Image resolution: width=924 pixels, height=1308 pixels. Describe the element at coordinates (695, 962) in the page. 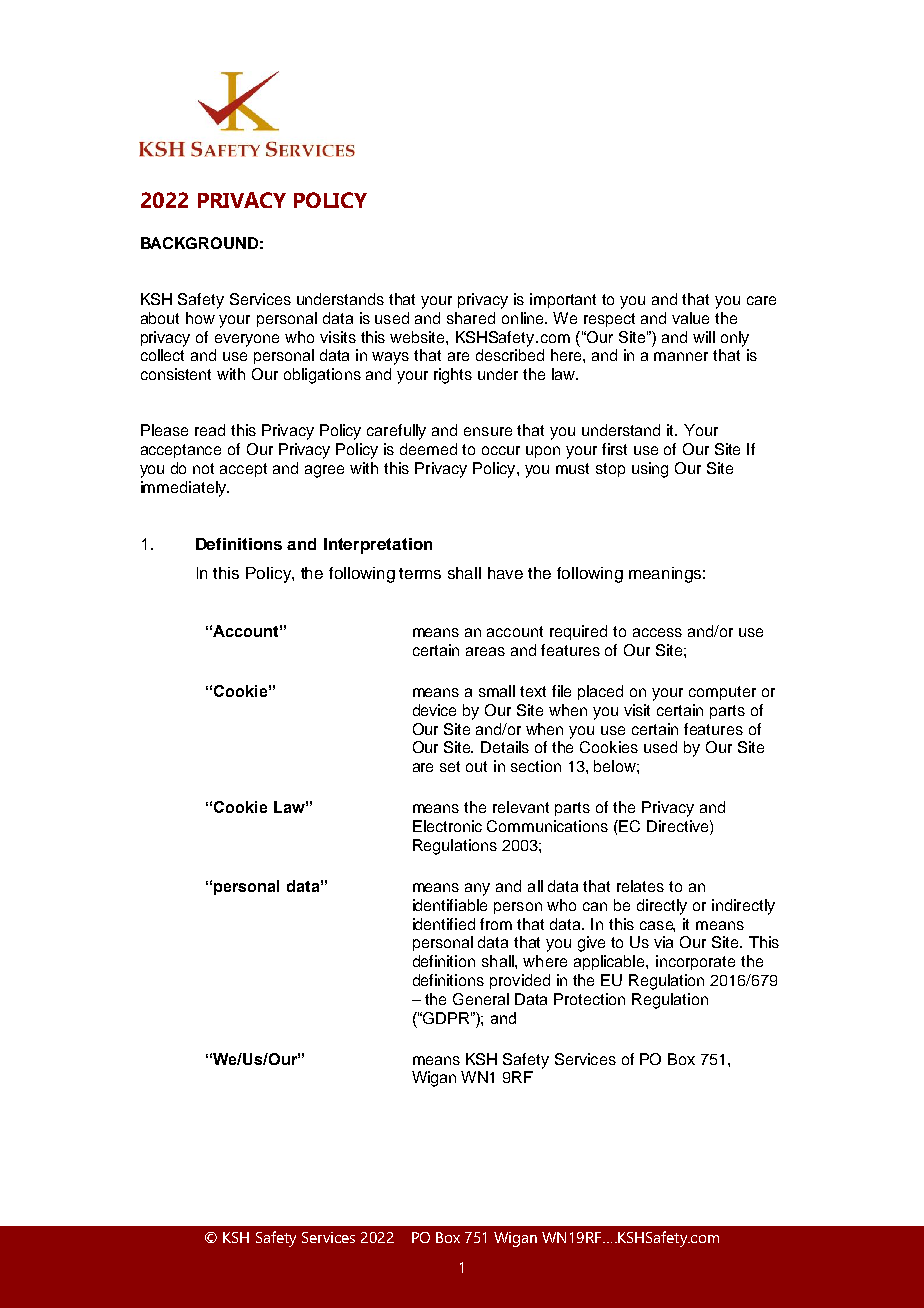

I see `incorporate` at that location.
